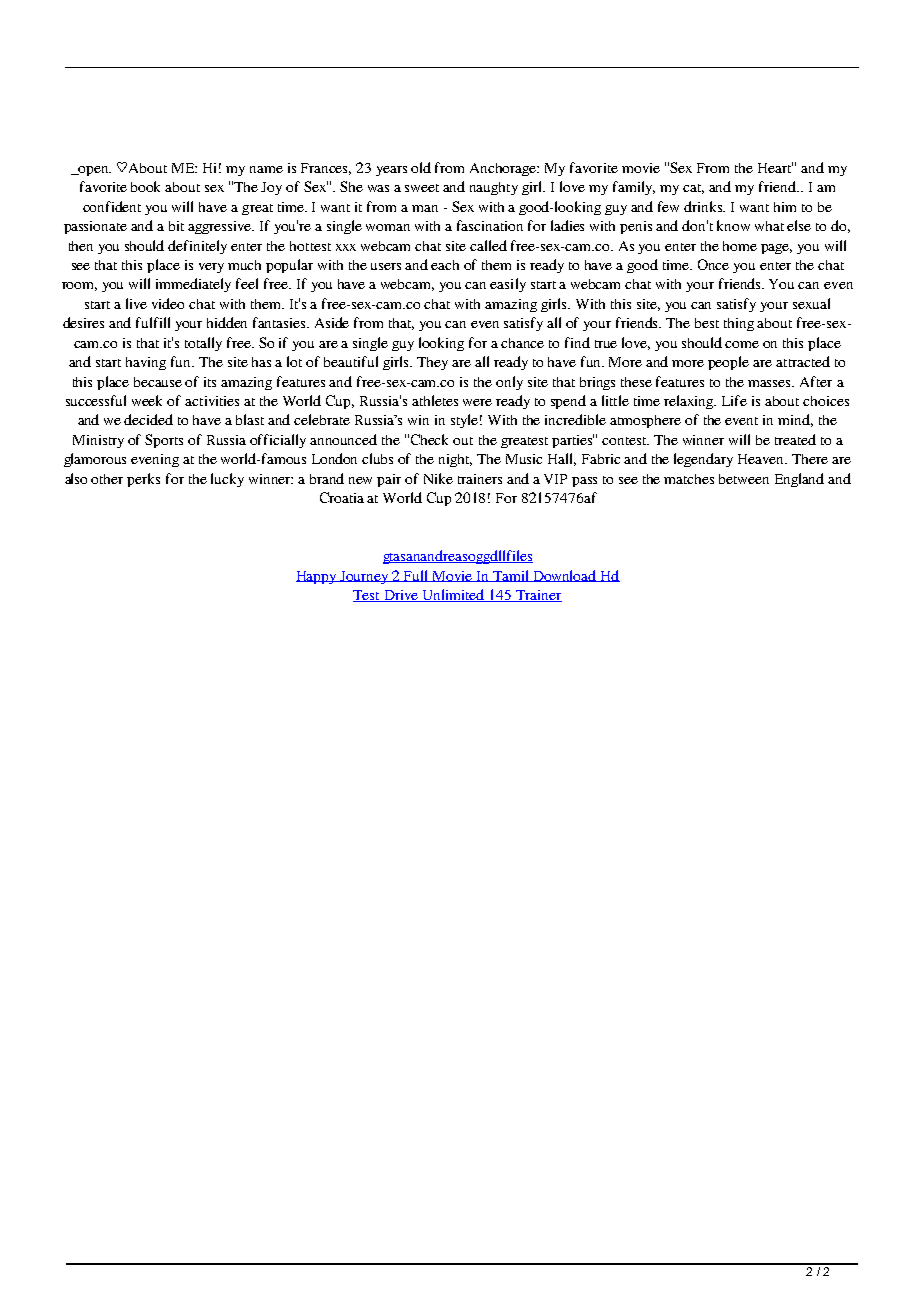 This screenshot has width=924, height=1308. I want to click on Happy, so click(317, 577).
